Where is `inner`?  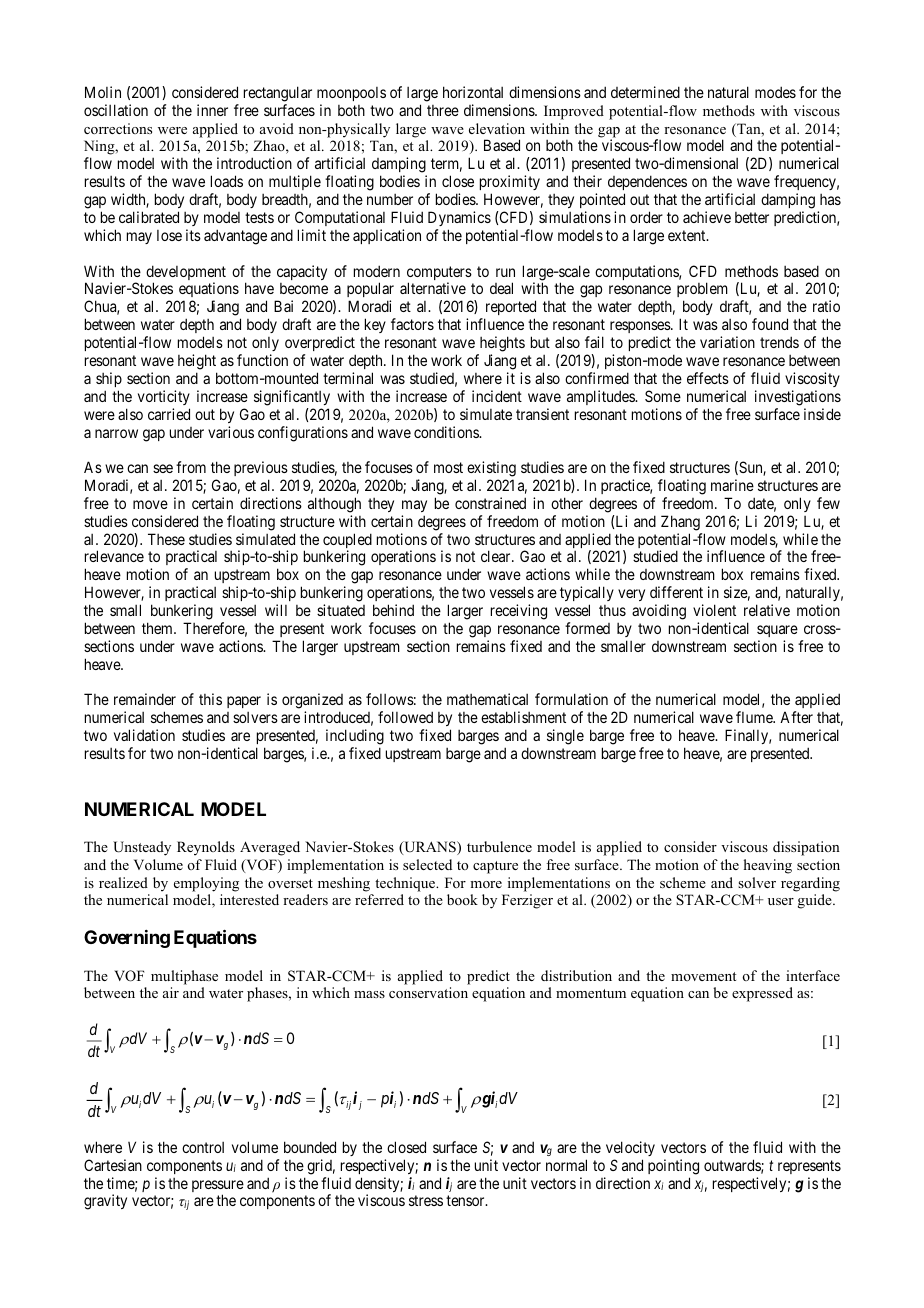
inner is located at coordinates (212, 110).
